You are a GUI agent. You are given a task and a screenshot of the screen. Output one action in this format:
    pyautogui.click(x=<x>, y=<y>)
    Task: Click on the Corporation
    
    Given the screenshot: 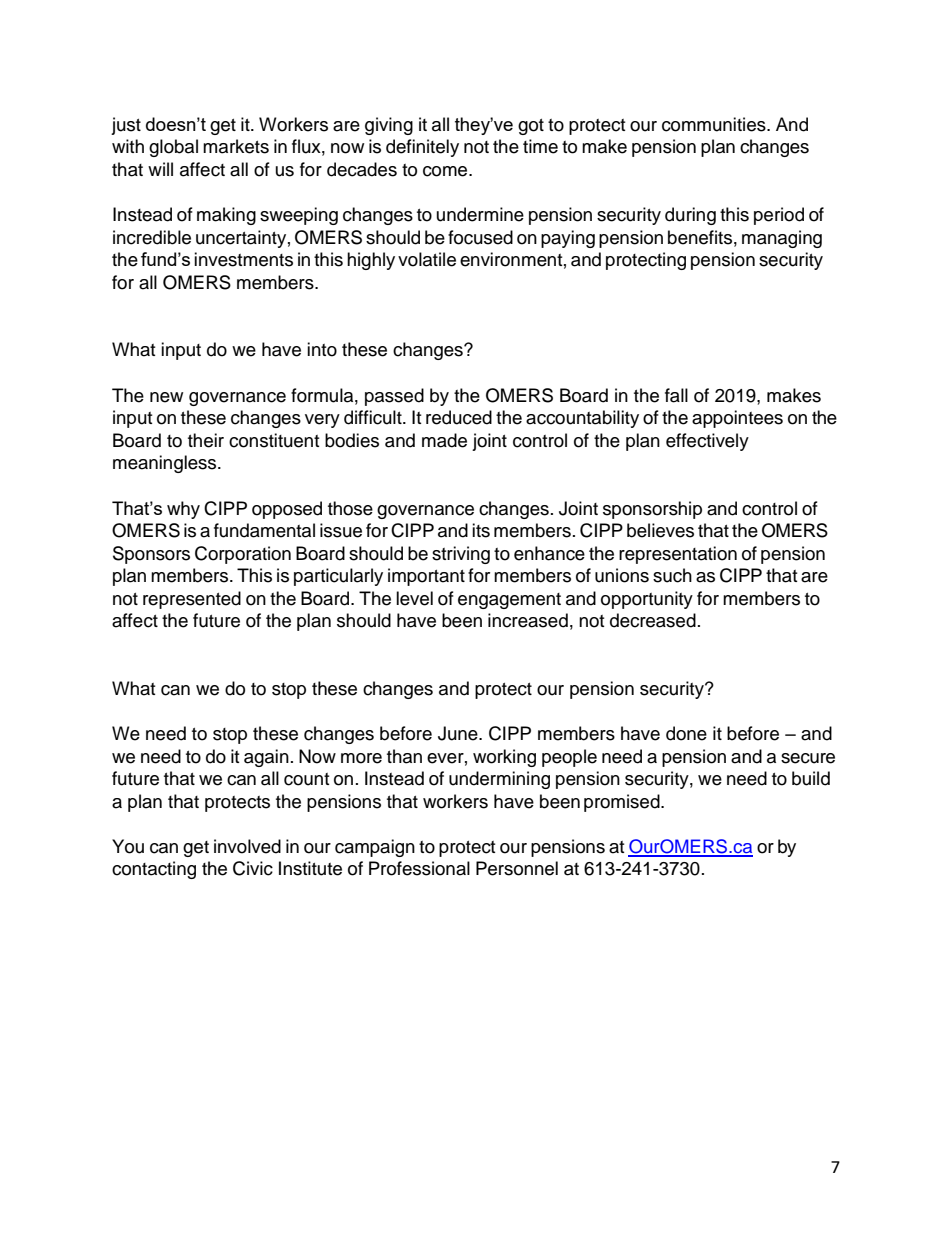 What is the action you would take?
    pyautogui.click(x=243, y=555)
